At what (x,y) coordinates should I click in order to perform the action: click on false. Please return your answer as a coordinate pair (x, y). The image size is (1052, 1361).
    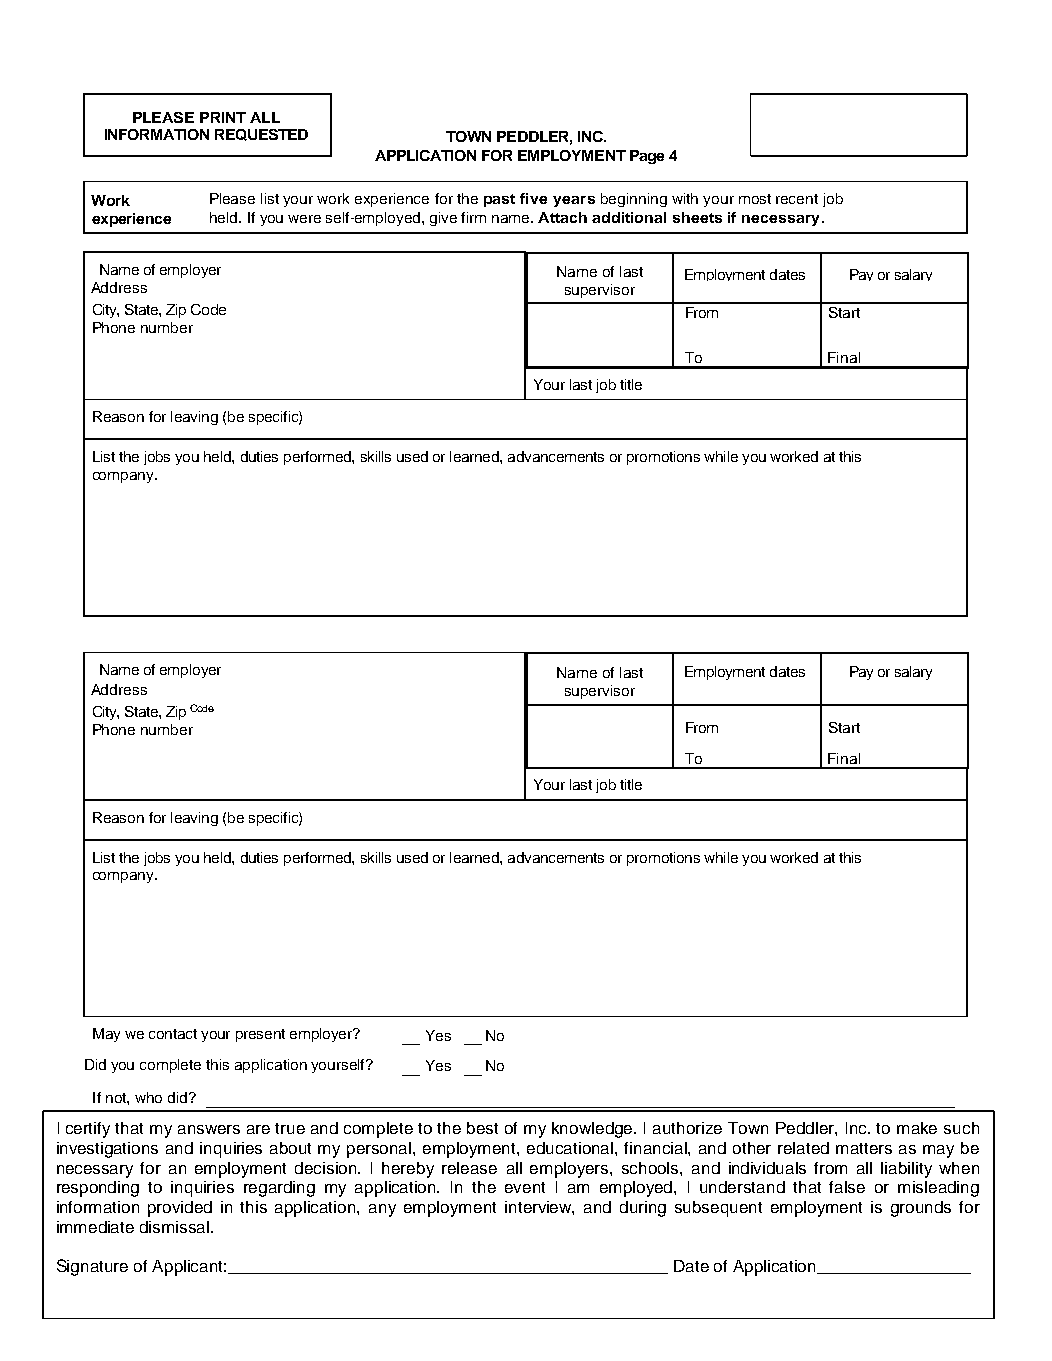
    Looking at the image, I should click on (847, 1187).
